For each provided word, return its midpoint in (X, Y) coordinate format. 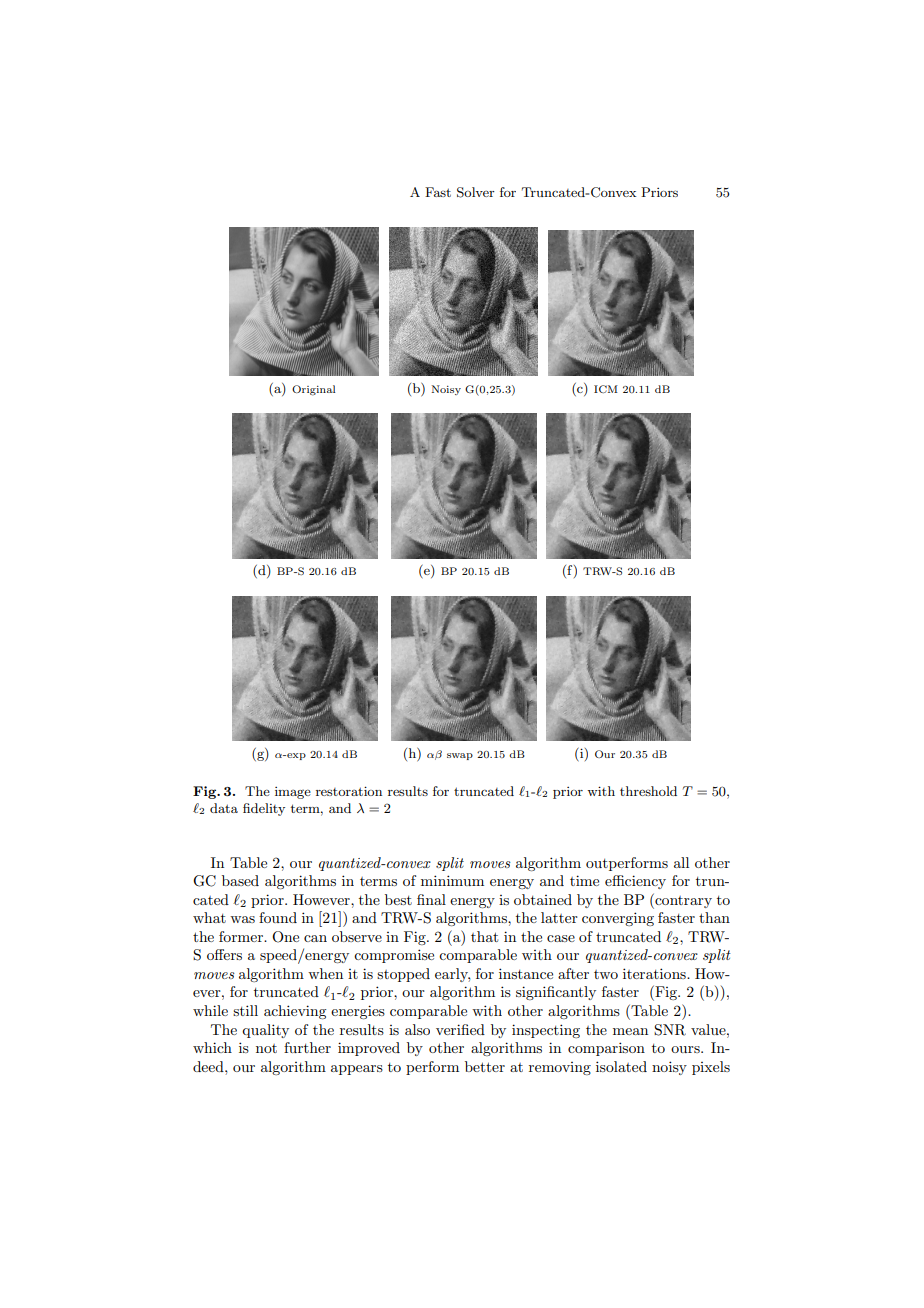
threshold (648, 791)
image (293, 793)
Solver (476, 192)
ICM (606, 389)
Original (313, 390)
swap (460, 756)
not (266, 1048)
